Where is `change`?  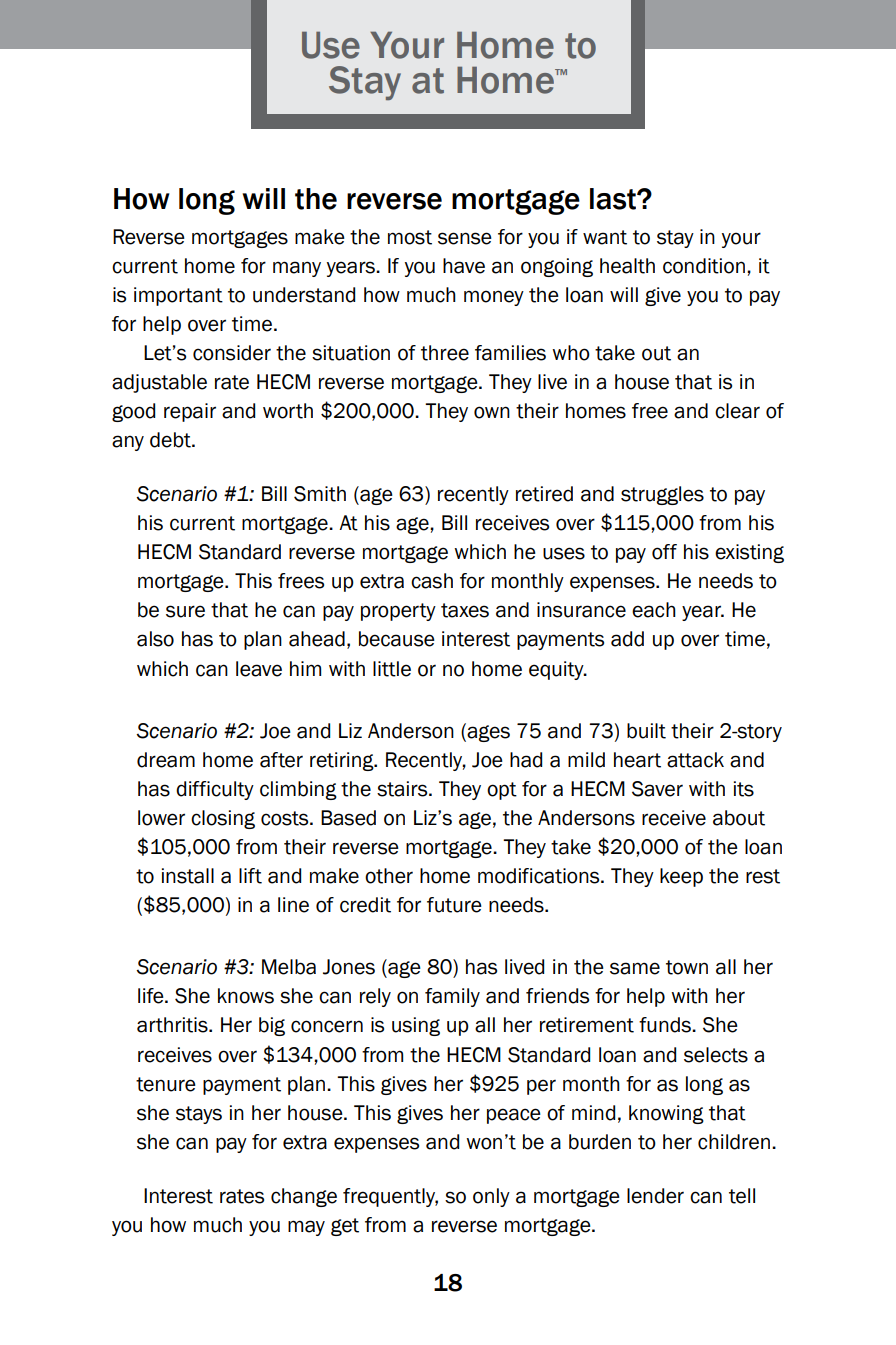
change is located at coordinates (304, 1197).
